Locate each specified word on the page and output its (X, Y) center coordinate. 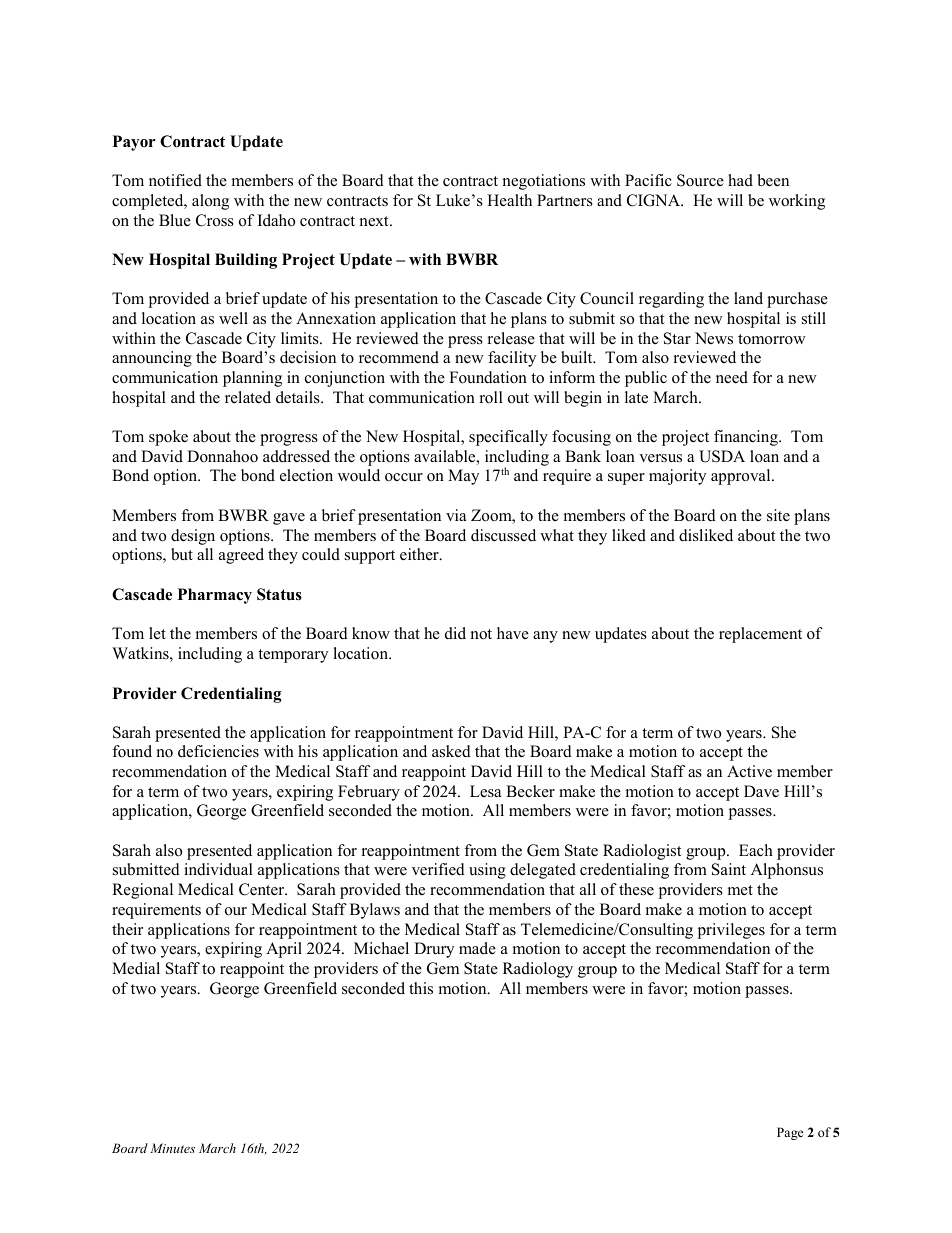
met (740, 890)
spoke (168, 438)
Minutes (172, 1148)
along (210, 202)
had (740, 180)
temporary (293, 656)
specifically (508, 438)
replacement (760, 635)
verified (438, 869)
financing (747, 438)
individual (218, 869)
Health (509, 200)
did (455, 633)
